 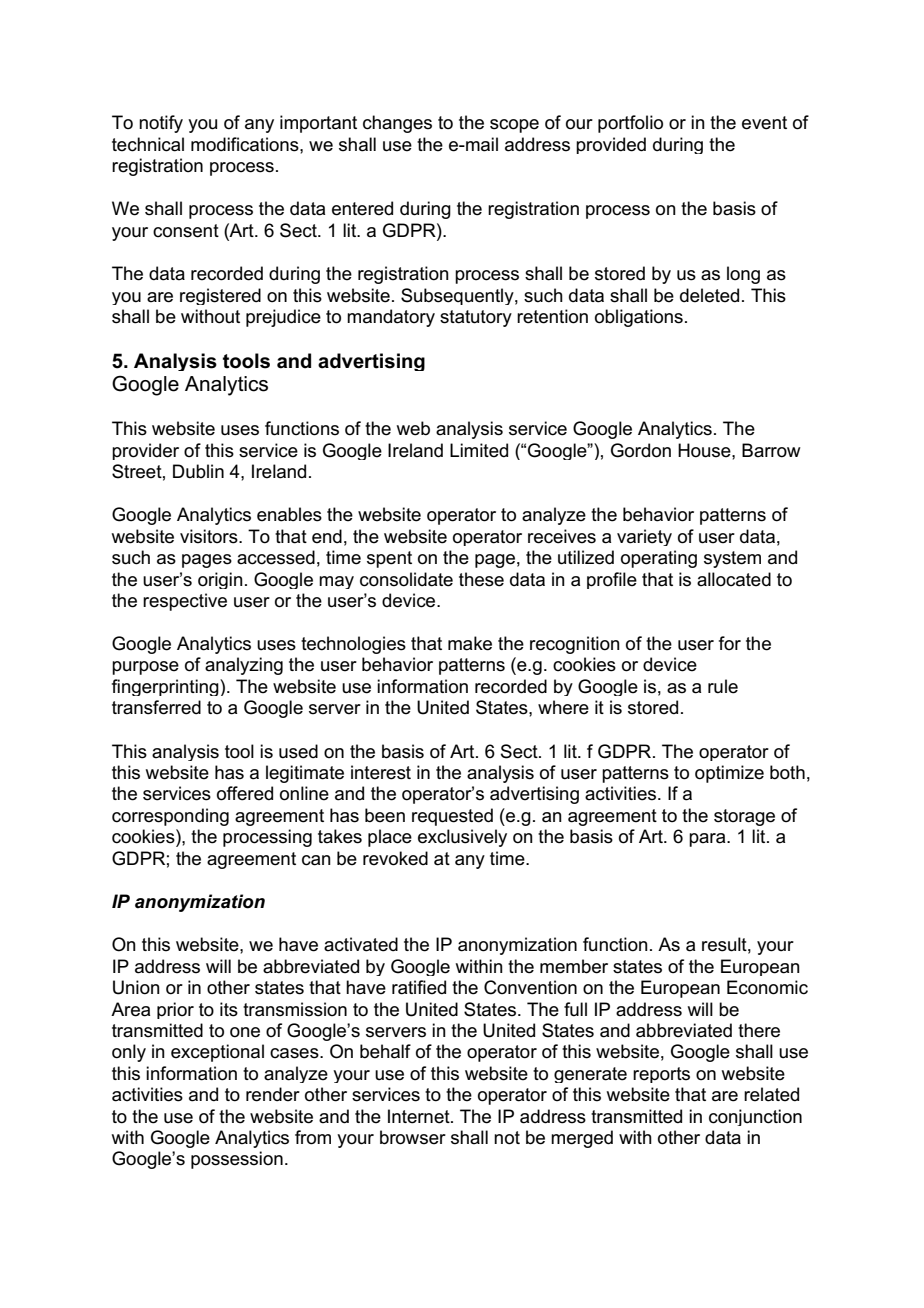 I want to click on event, so click(x=764, y=123).
